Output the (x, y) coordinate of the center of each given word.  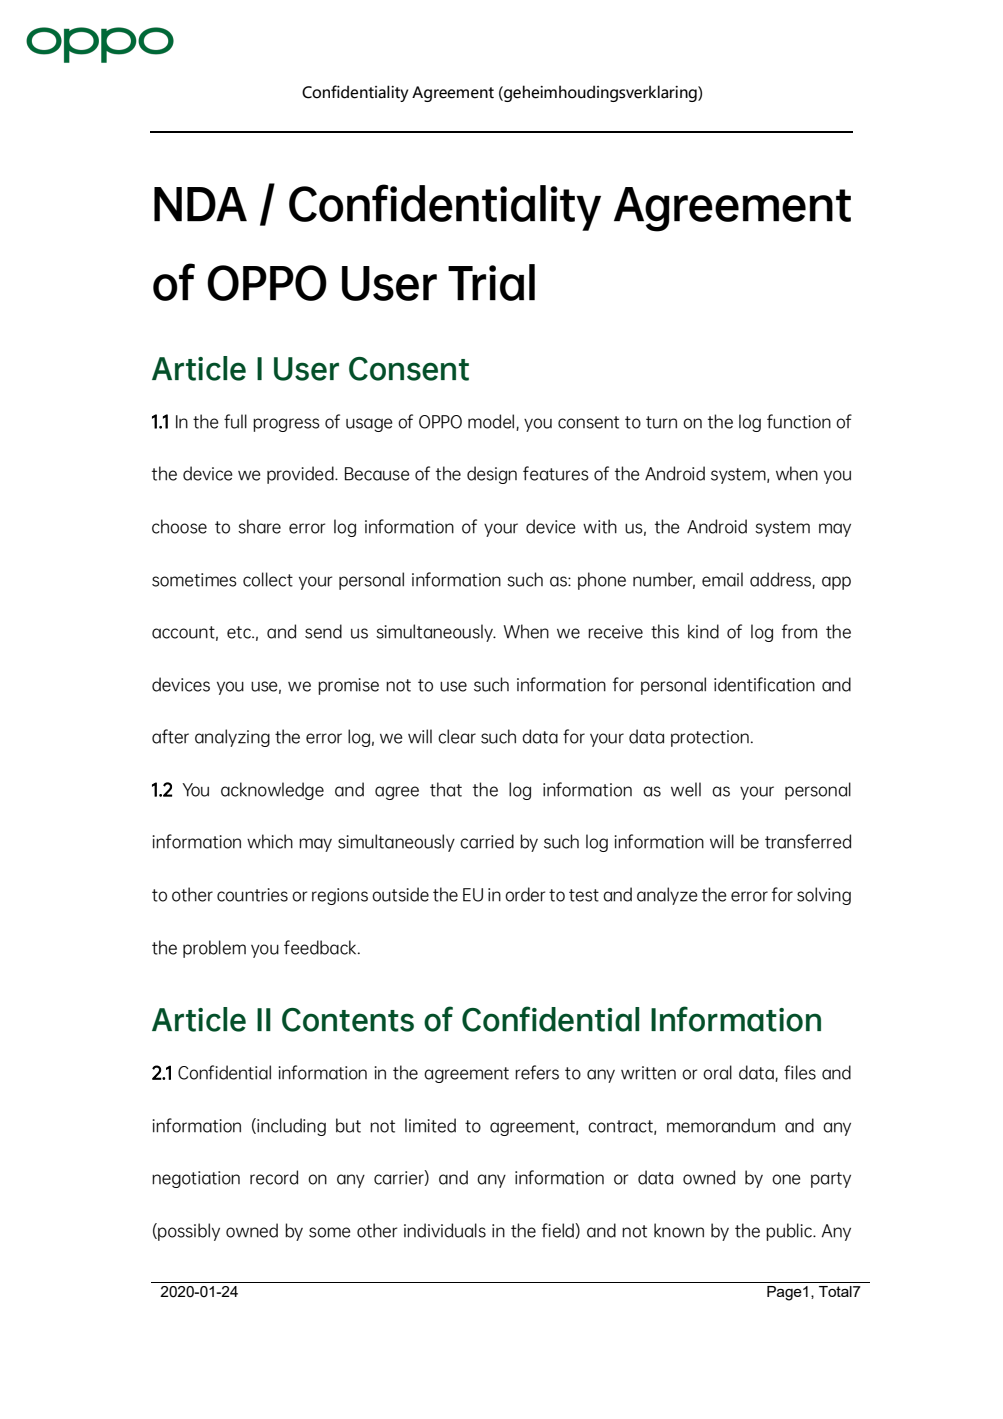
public (790, 1232)
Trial (491, 282)
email (722, 579)
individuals (445, 1230)
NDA (200, 204)
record (274, 1177)
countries (252, 895)
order (525, 894)
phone (602, 581)
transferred (808, 841)
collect (268, 579)
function (799, 421)
